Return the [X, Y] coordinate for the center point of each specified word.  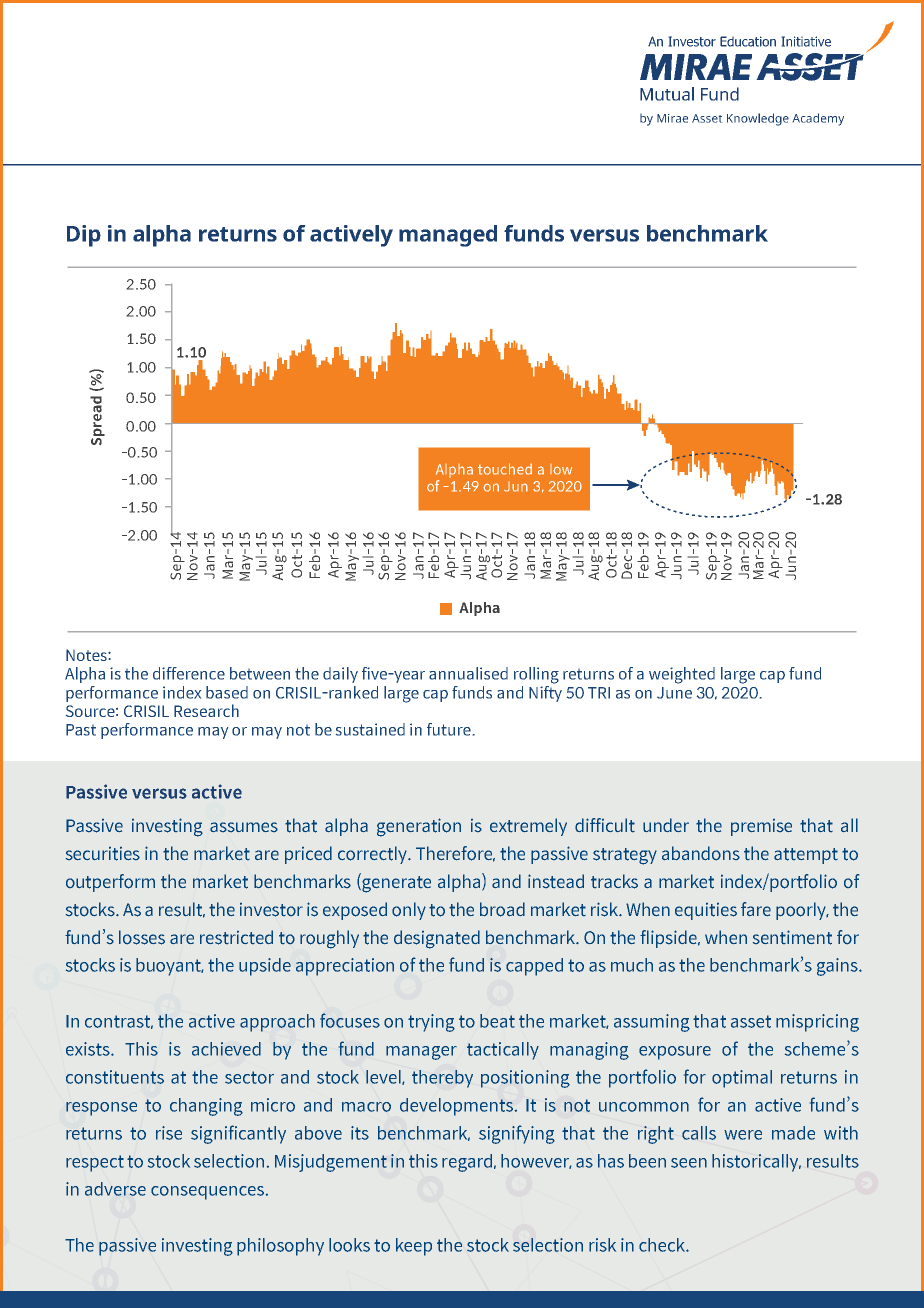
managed [448, 236]
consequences [207, 1193]
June [674, 693]
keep [414, 1247]
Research [206, 710]
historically [756, 1163]
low [561, 469]
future [449, 729]
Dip [84, 236]
